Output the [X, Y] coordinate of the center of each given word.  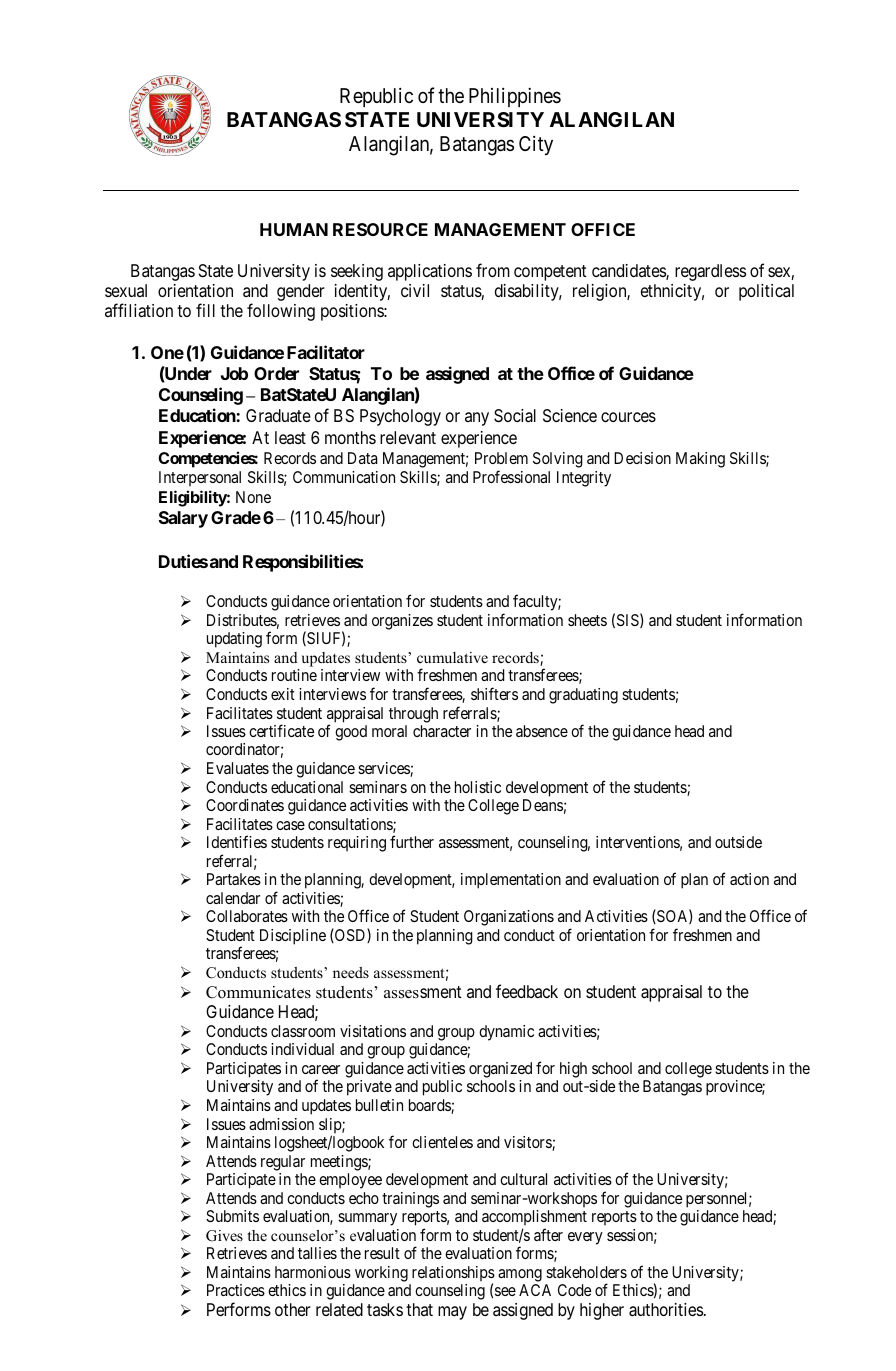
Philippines [515, 97]
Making [700, 460]
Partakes [234, 879]
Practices [236, 1290]
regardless [710, 272]
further [412, 841]
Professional [511, 476]
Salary [183, 519]
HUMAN [294, 229]
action [749, 879]
